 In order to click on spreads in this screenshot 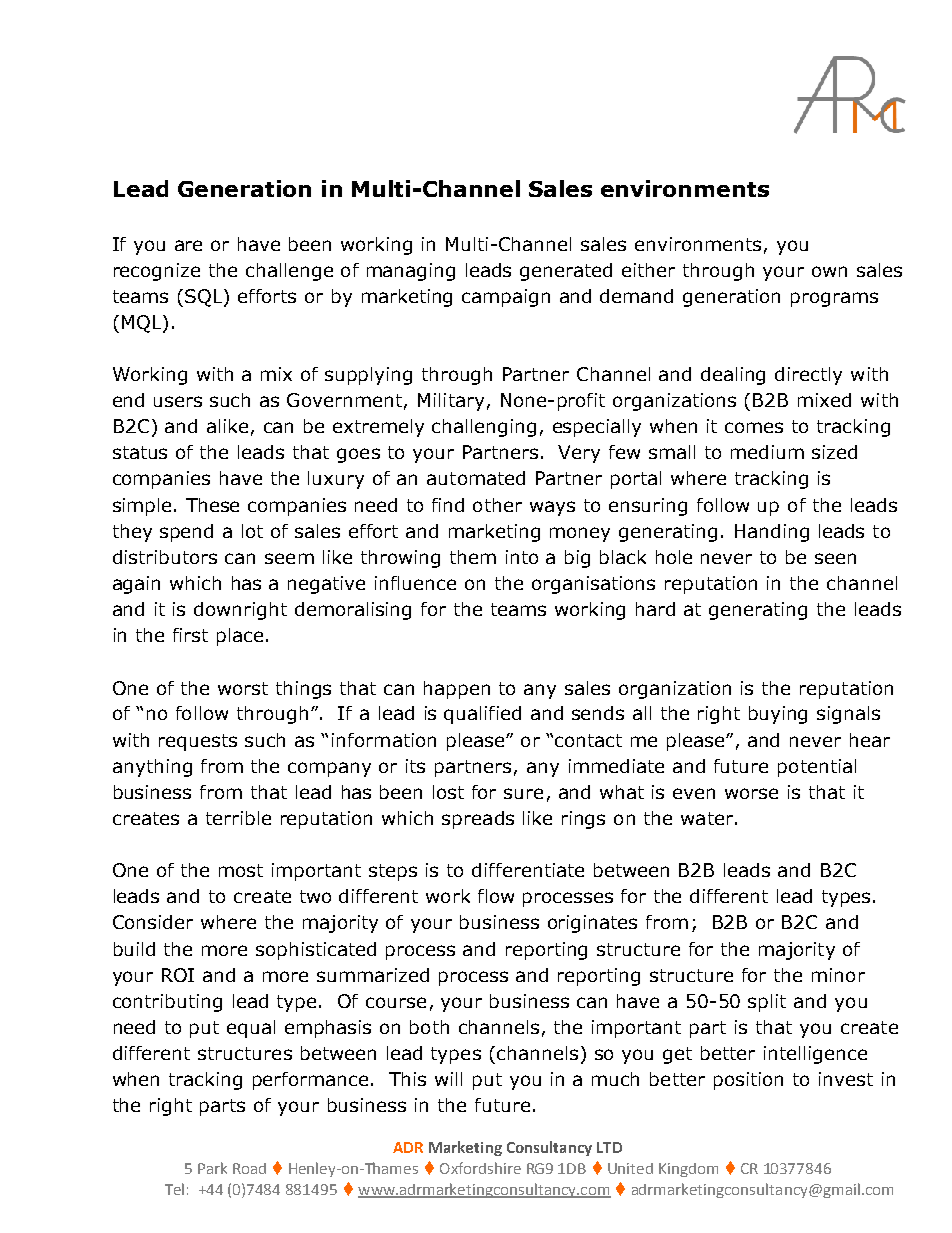, I will do `click(478, 820)`.
